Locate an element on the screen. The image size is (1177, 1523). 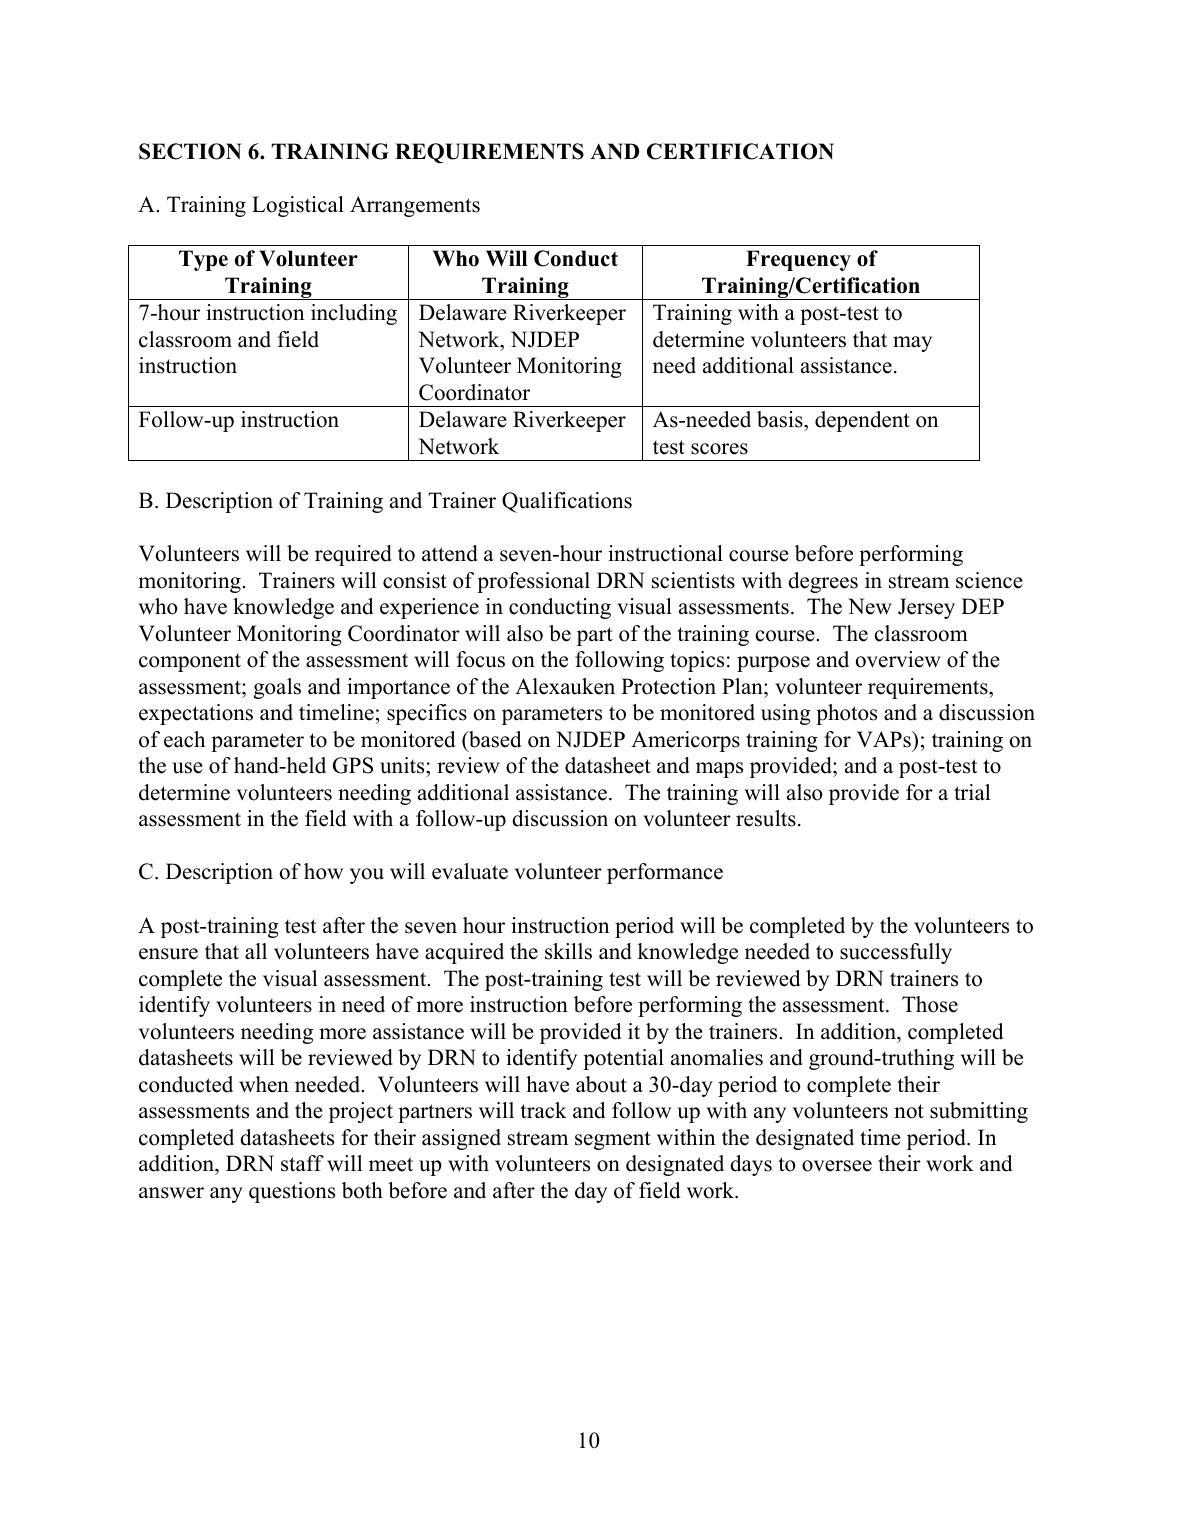
skills is located at coordinates (568, 951).
